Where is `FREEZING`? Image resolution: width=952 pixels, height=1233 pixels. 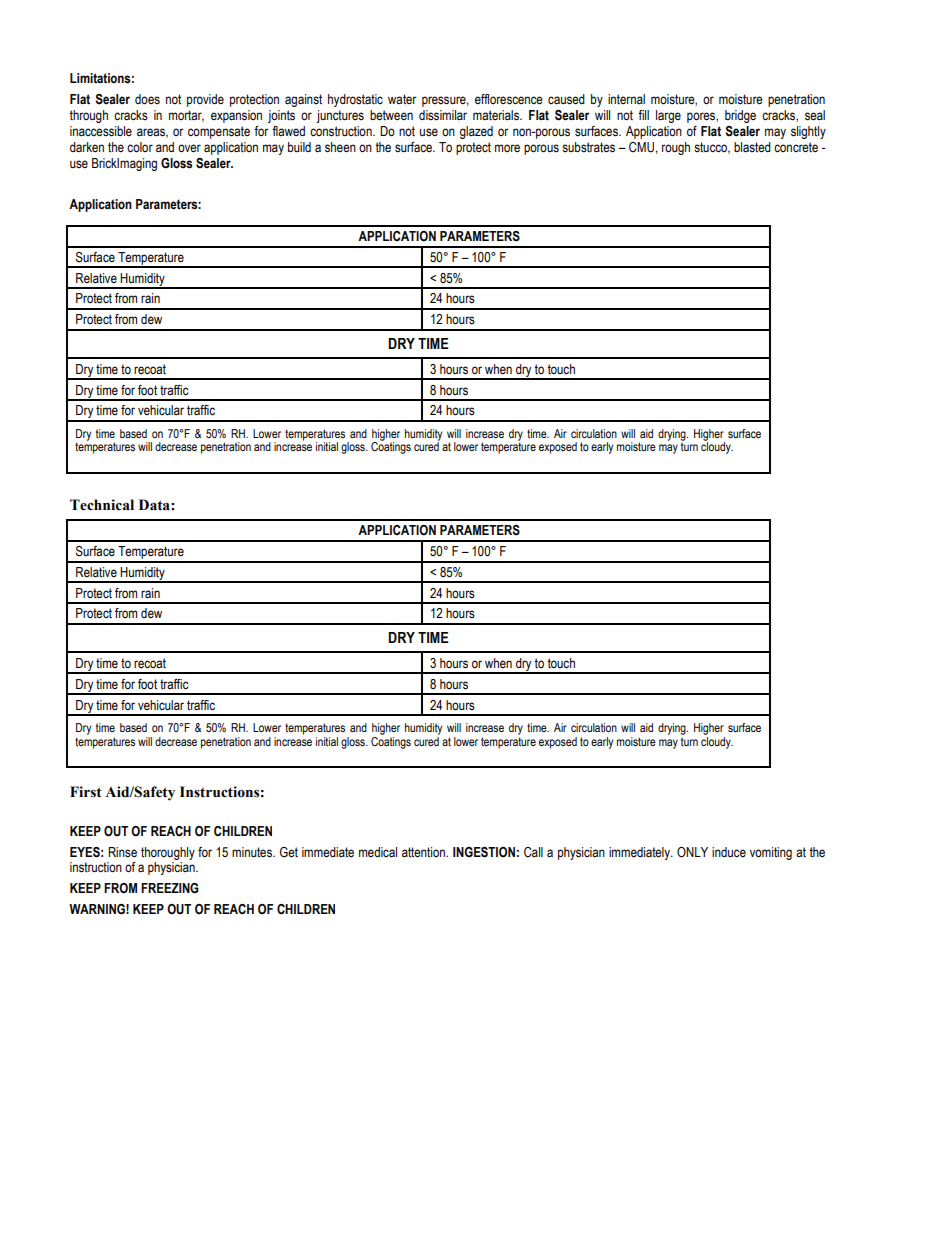
FREEZING is located at coordinates (170, 888).
